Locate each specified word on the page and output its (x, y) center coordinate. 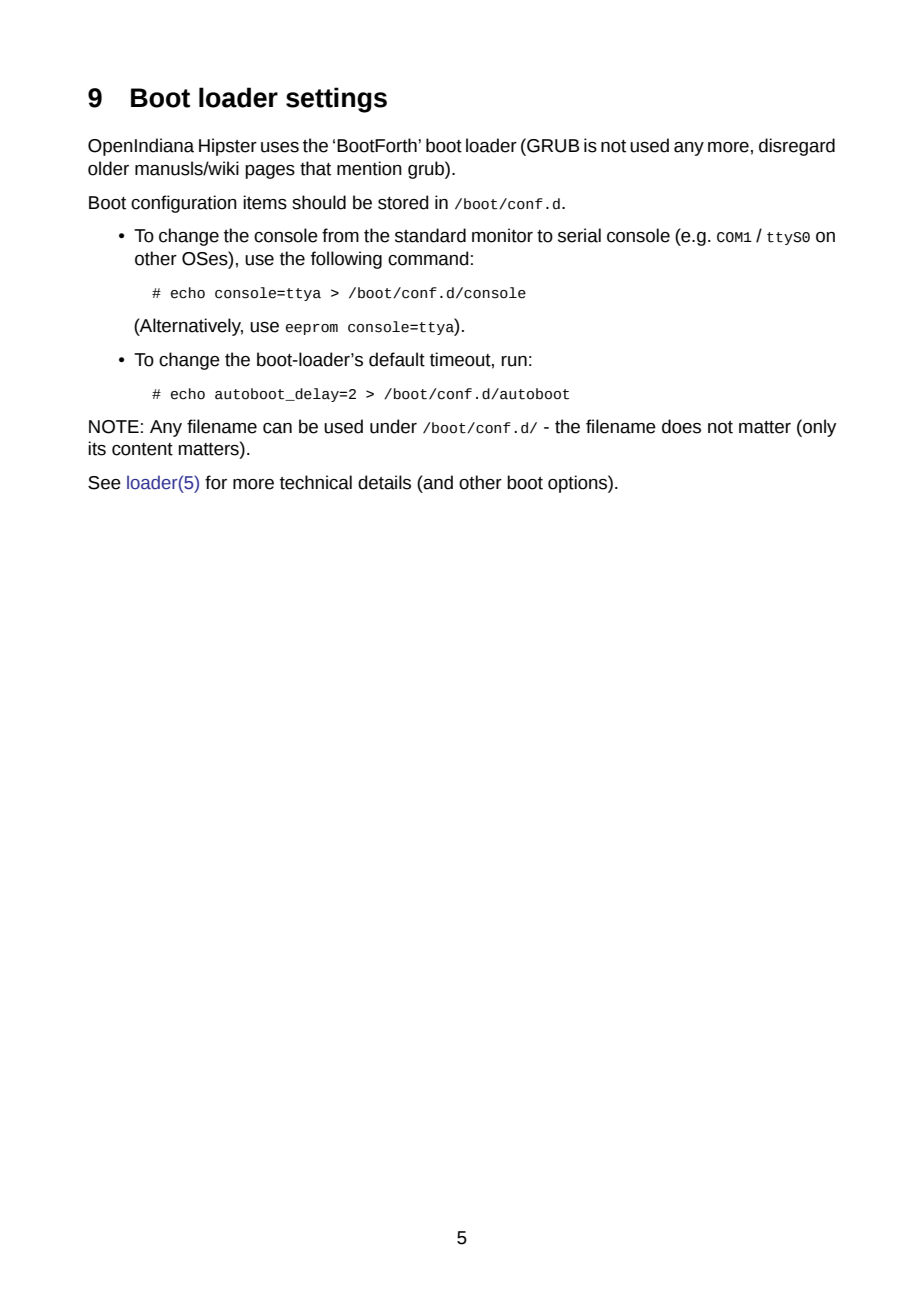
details (384, 482)
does (681, 426)
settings (336, 100)
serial (579, 235)
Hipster (228, 147)
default (397, 359)
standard (430, 235)
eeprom (312, 329)
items (265, 202)
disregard (797, 147)
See (104, 483)
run (514, 361)
